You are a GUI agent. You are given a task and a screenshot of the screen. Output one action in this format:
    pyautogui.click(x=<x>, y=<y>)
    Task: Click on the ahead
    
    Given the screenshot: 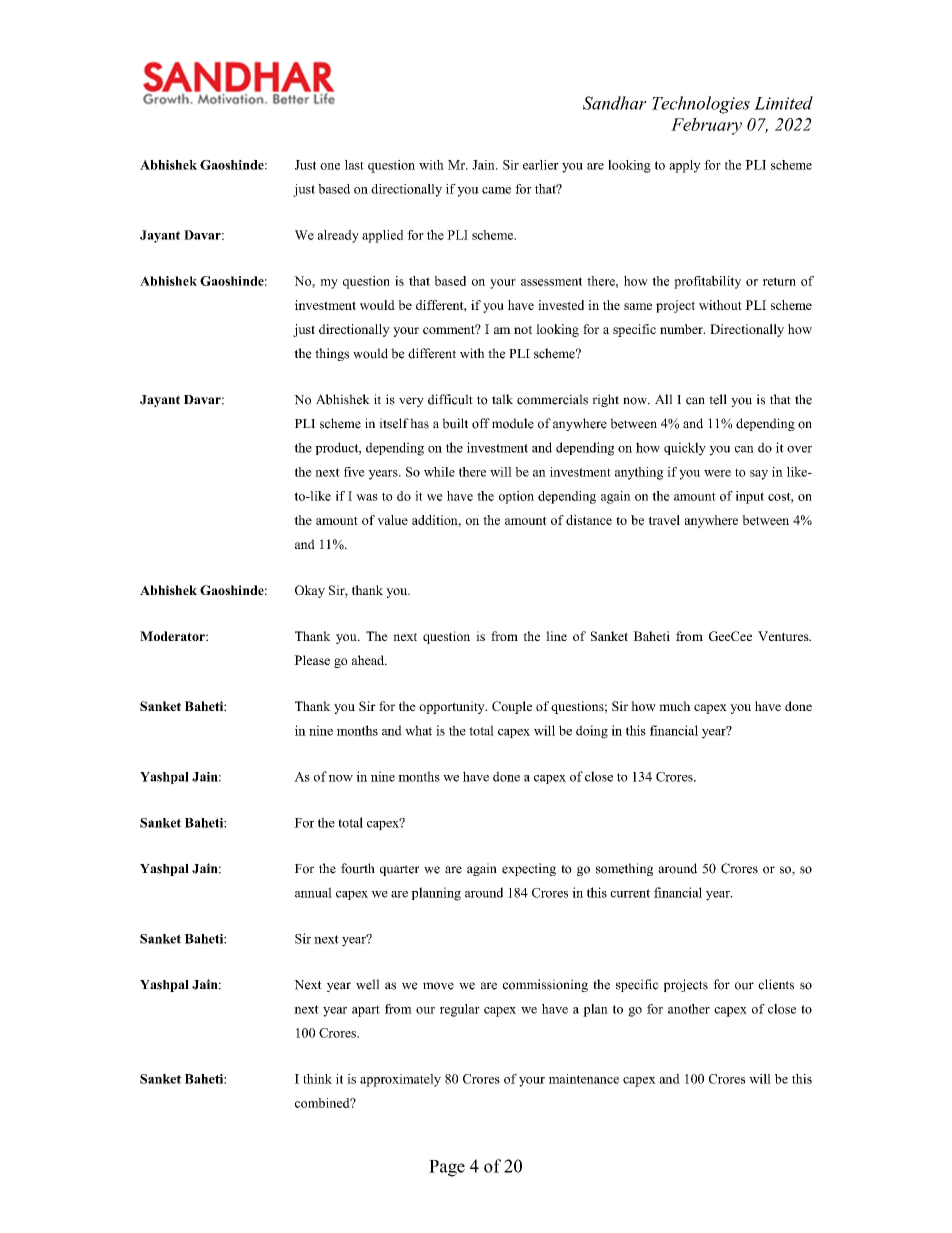 What is the action you would take?
    pyautogui.click(x=369, y=660)
